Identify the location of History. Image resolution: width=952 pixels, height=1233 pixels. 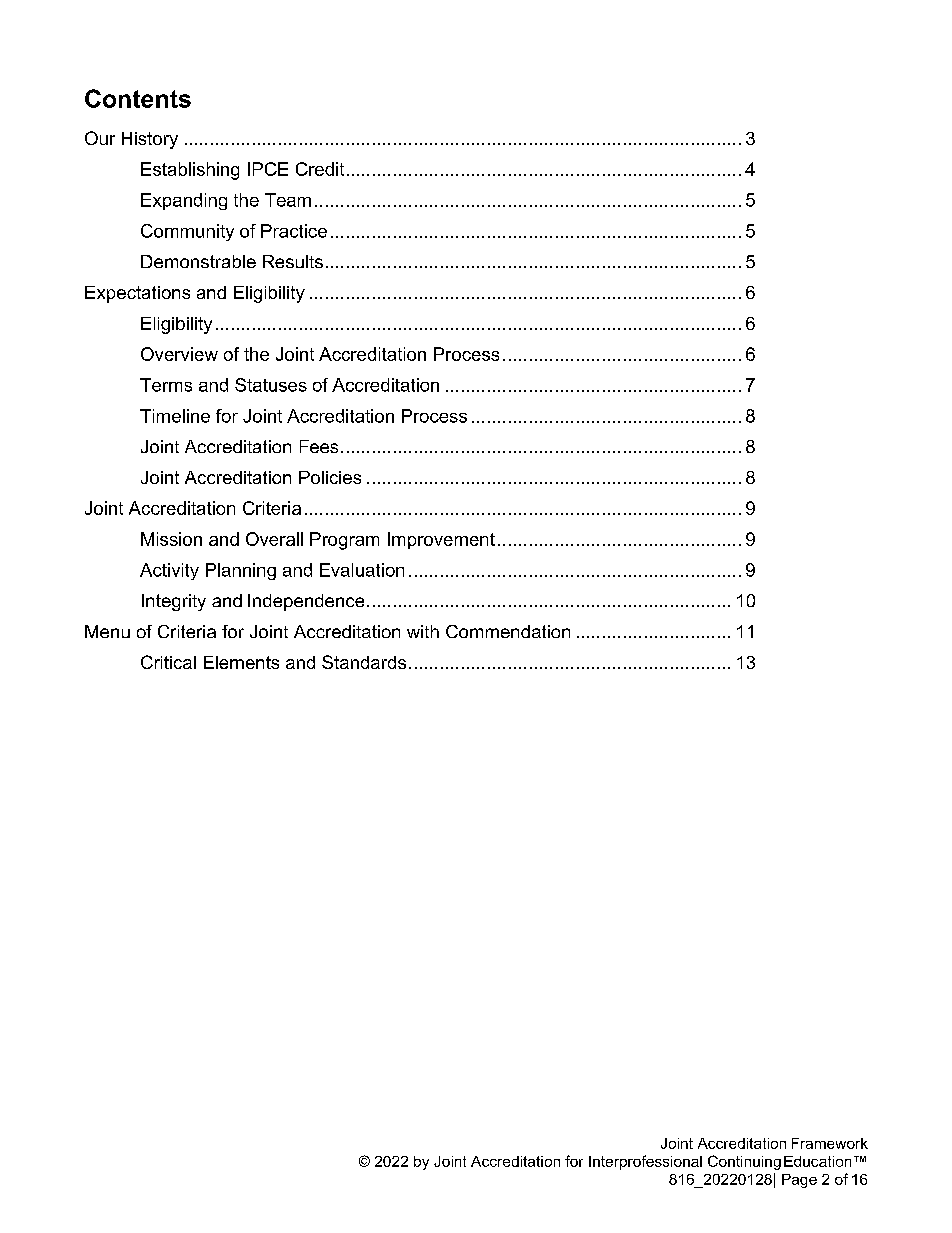
(150, 140).
